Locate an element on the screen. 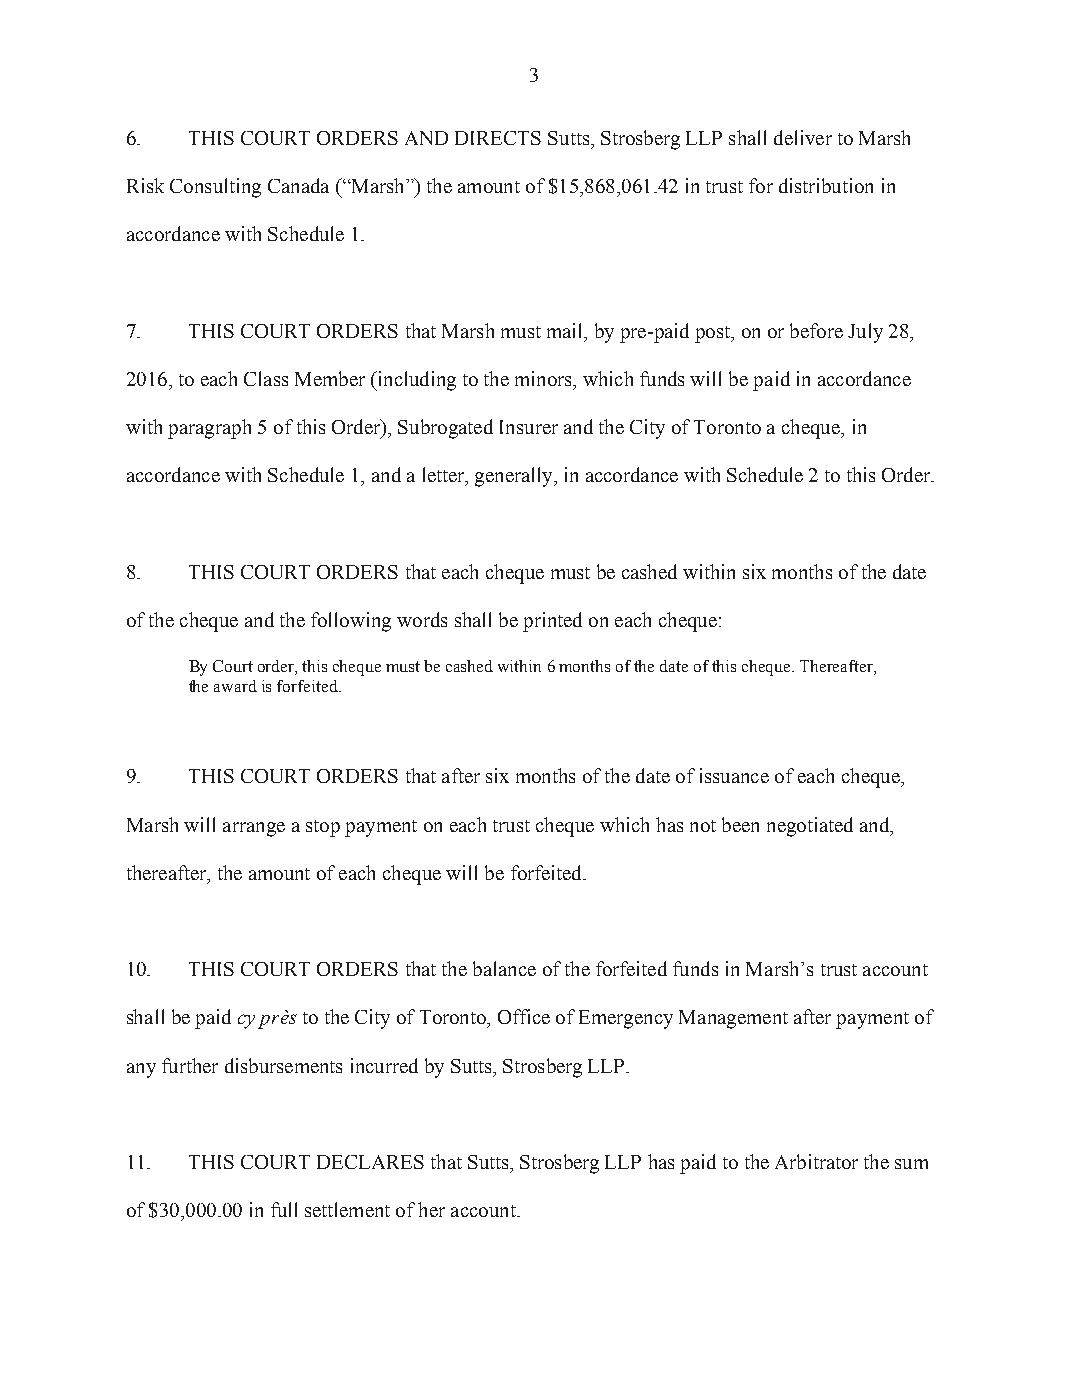 The height and width of the screenshot is (1383, 1069). full is located at coordinates (284, 1209).
